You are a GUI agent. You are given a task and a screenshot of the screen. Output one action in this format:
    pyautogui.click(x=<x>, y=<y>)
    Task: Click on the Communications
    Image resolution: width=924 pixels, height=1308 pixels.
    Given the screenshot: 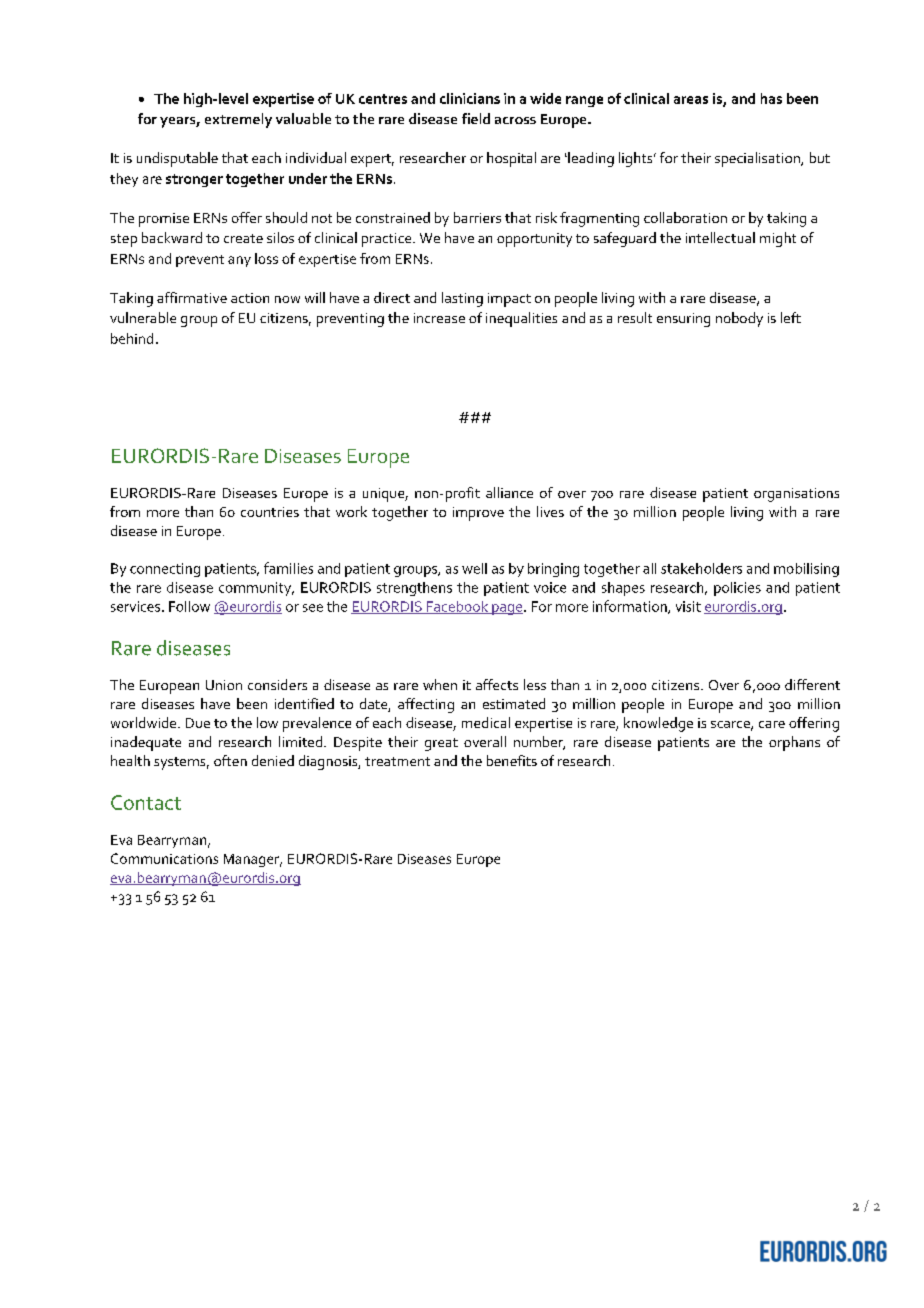 What is the action you would take?
    pyautogui.click(x=164, y=858)
